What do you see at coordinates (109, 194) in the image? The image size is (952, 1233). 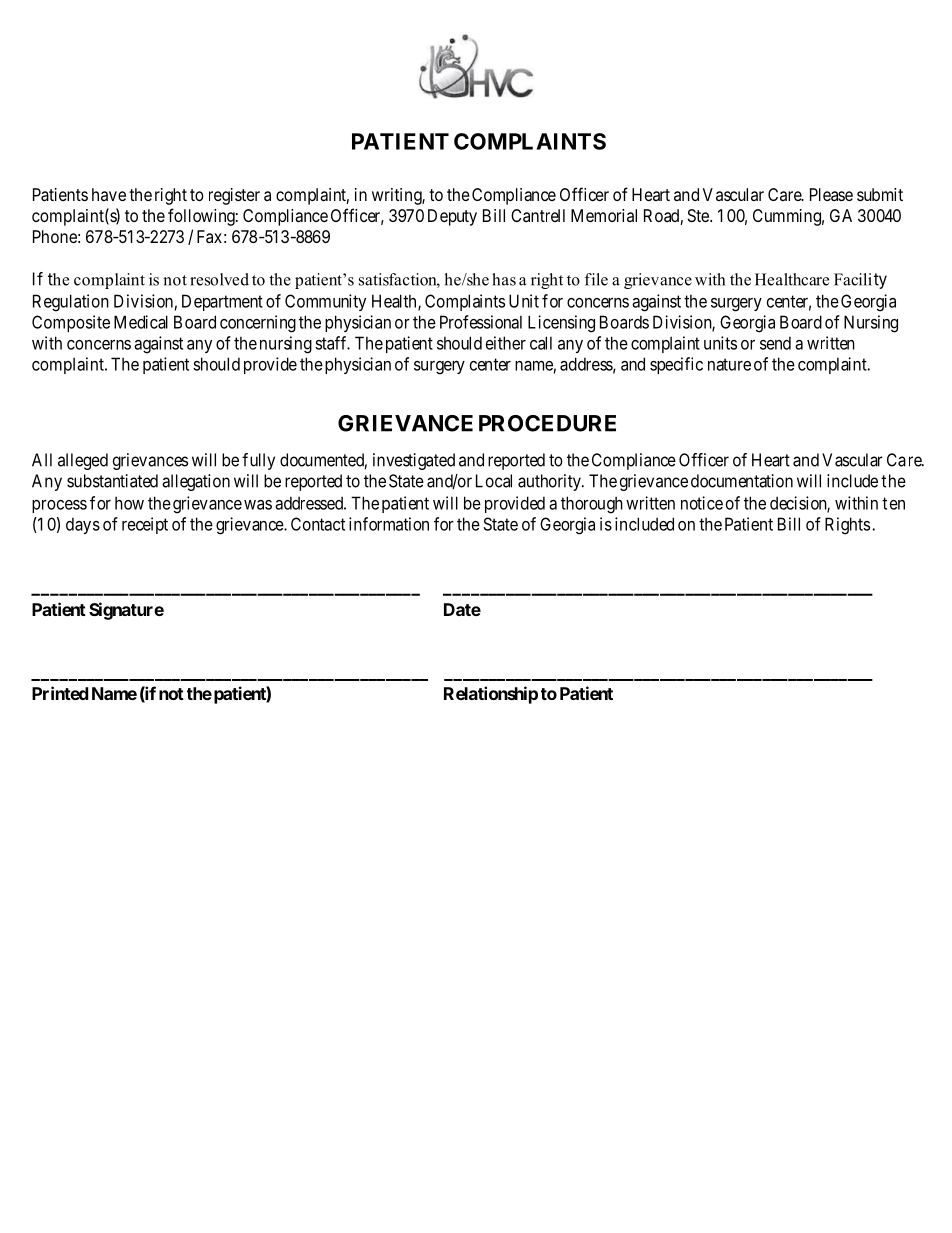 I see `have` at bounding box center [109, 194].
